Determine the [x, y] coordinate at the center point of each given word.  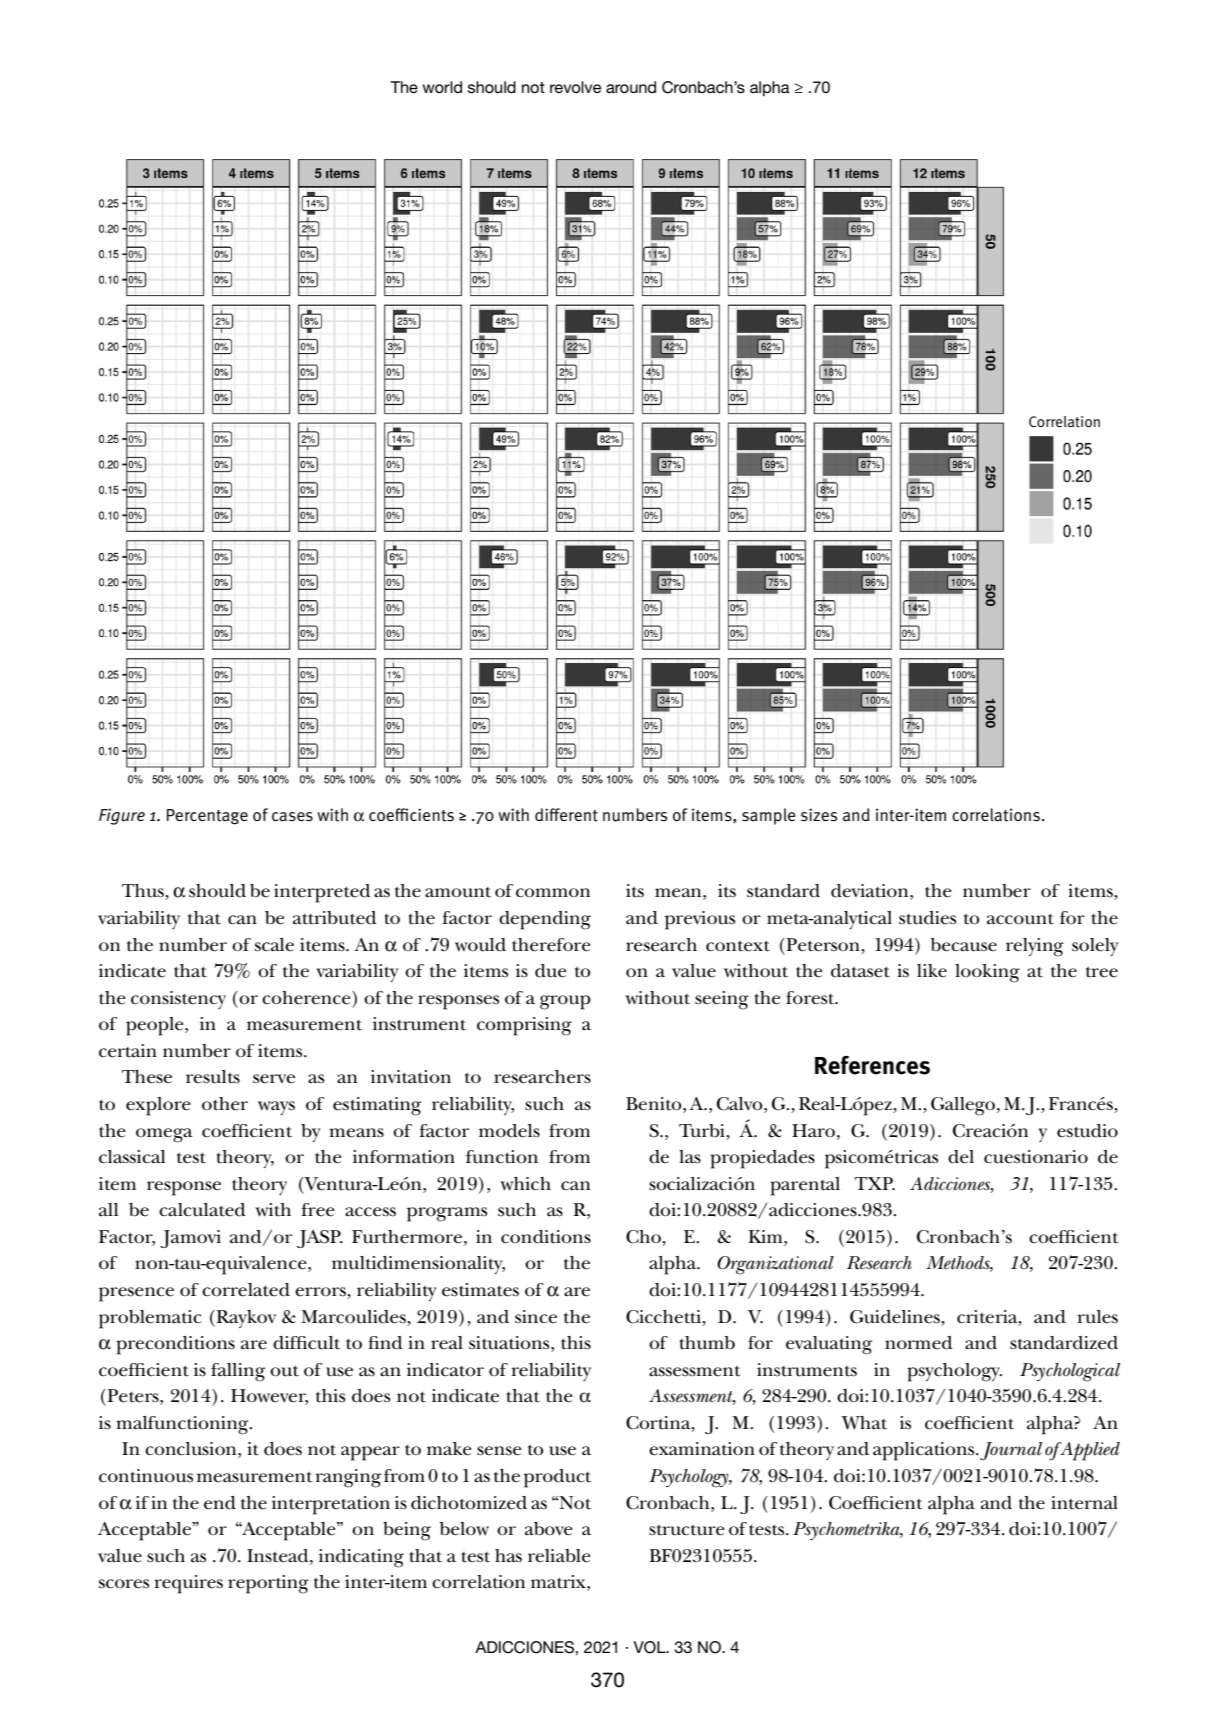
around [631, 87]
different [566, 815]
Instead [279, 1556]
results [213, 1077]
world [442, 87]
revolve [575, 87]
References [872, 1065]
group [565, 1002]
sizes [819, 815]
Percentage [207, 817]
